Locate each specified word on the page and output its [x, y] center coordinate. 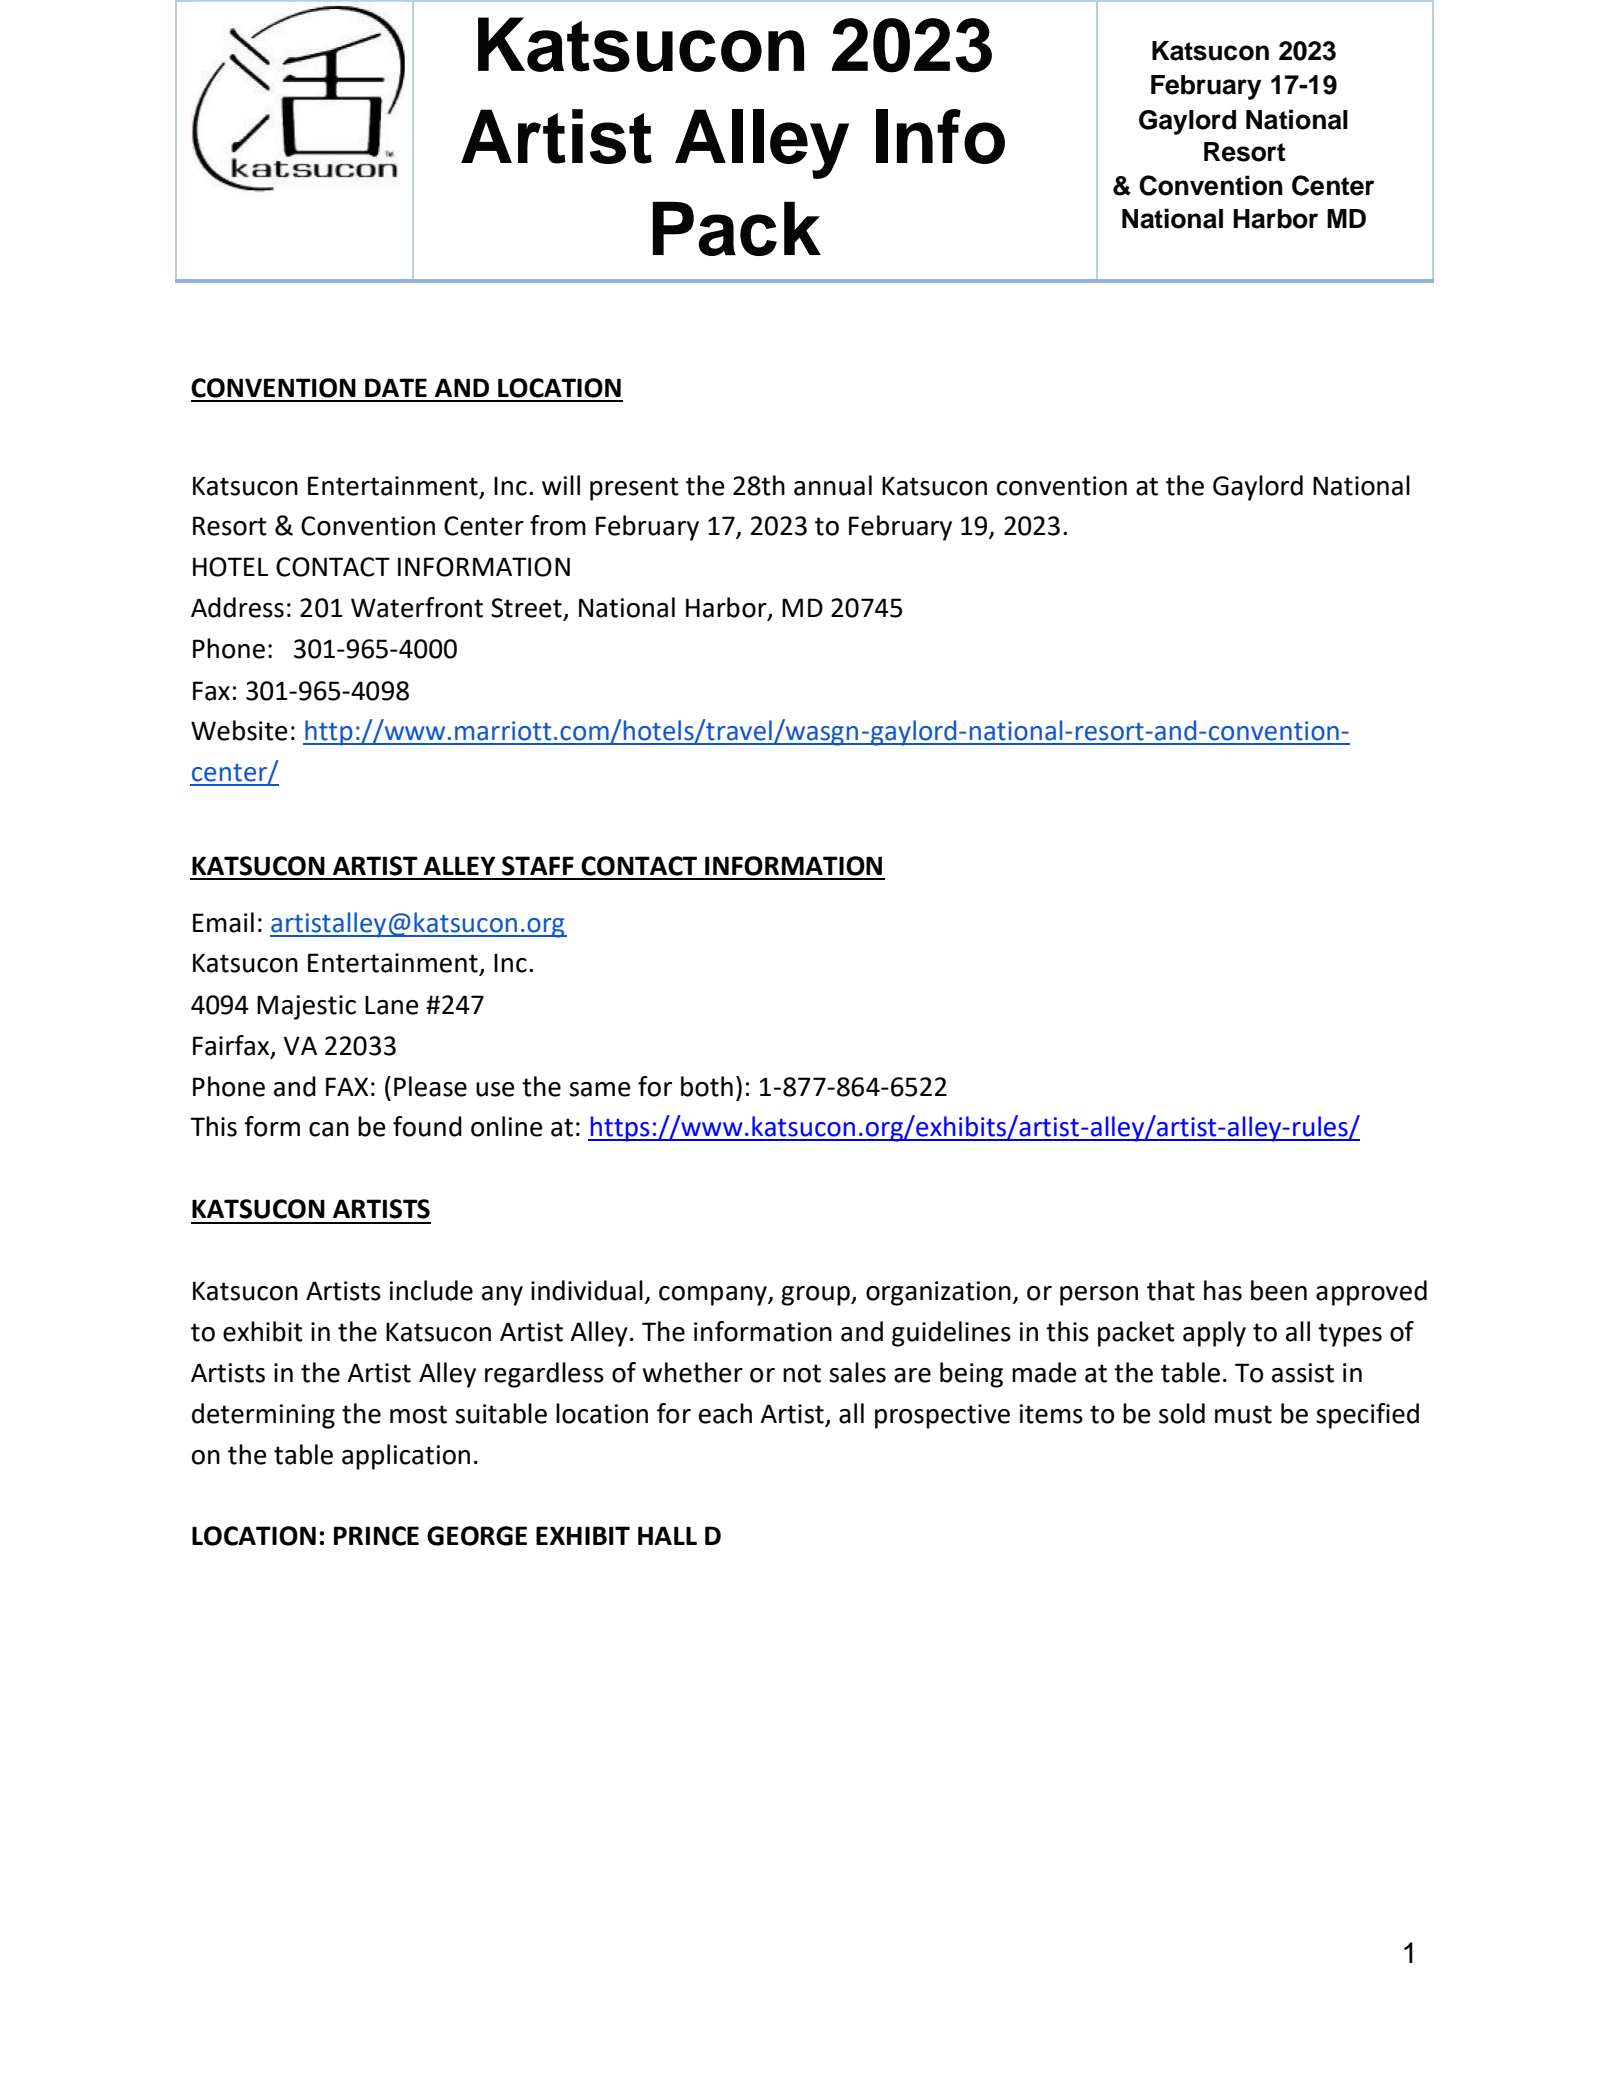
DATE [396, 387]
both [707, 1086]
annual [833, 485]
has [1223, 1290]
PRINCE [376, 1536]
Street [527, 609]
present [634, 489]
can [329, 1129]
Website [239, 730]
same [600, 1089]
